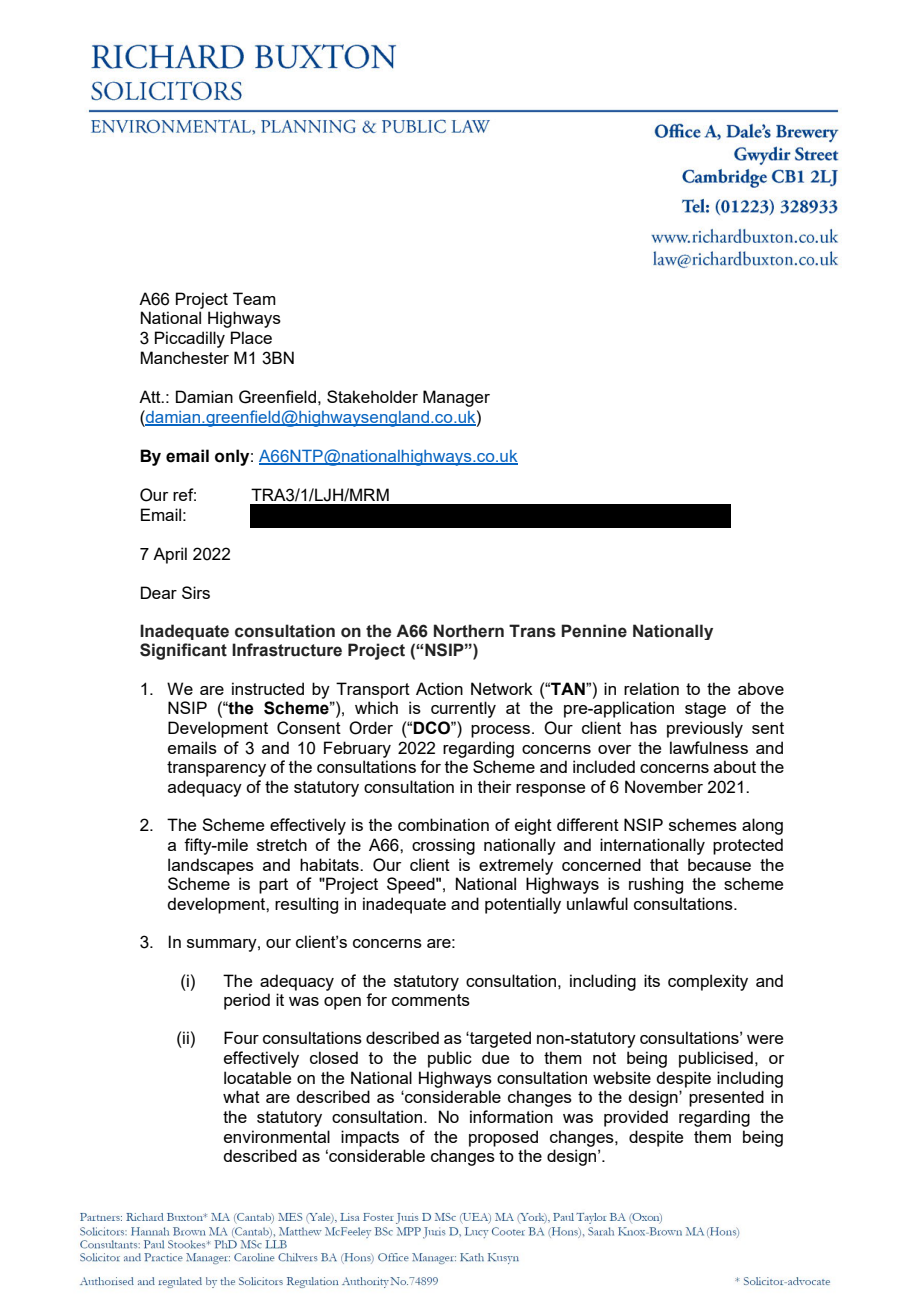  I want to click on that, so click(664, 864).
